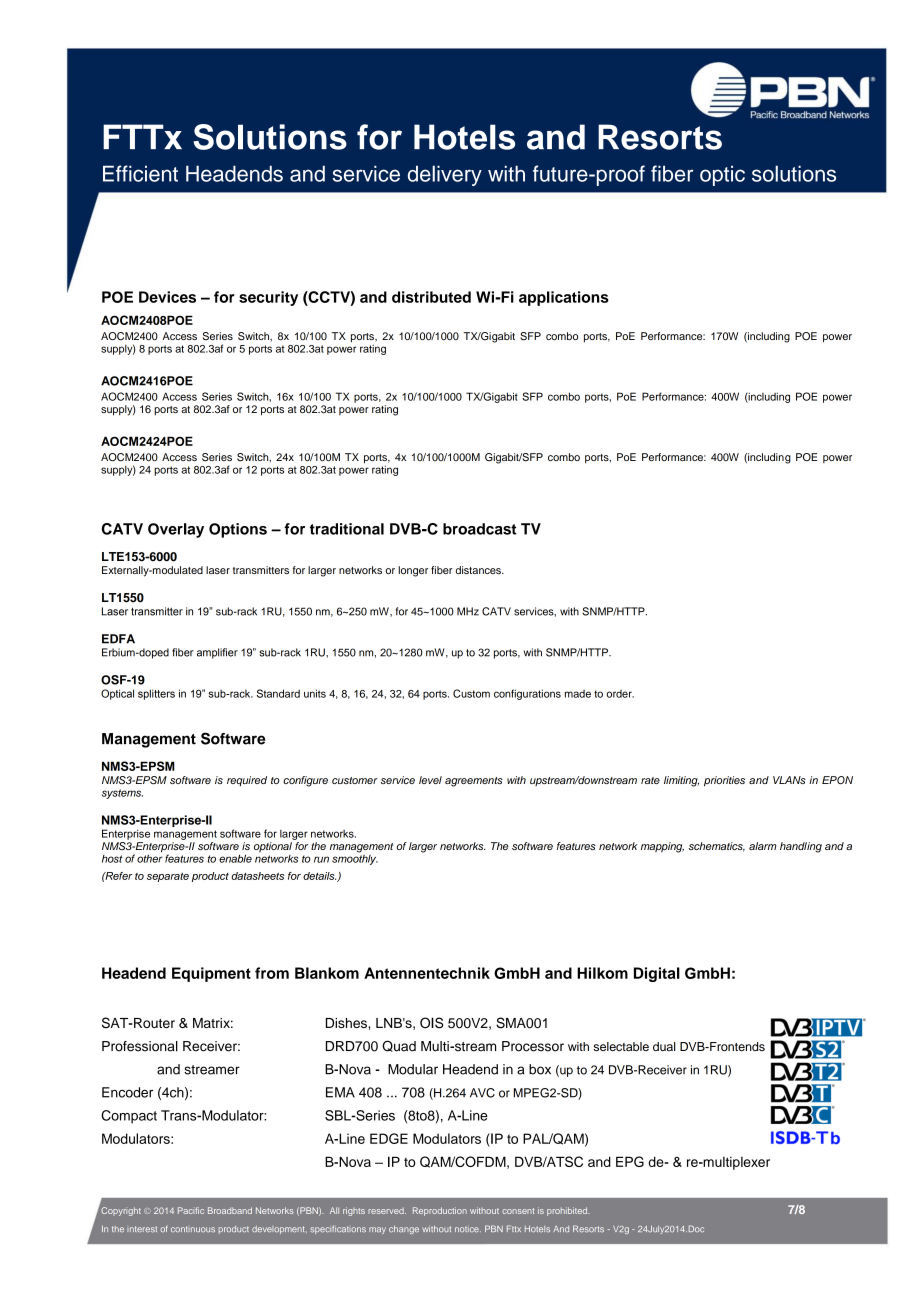 The height and width of the screenshot is (1308, 924). I want to click on schematics, so click(717, 847).
